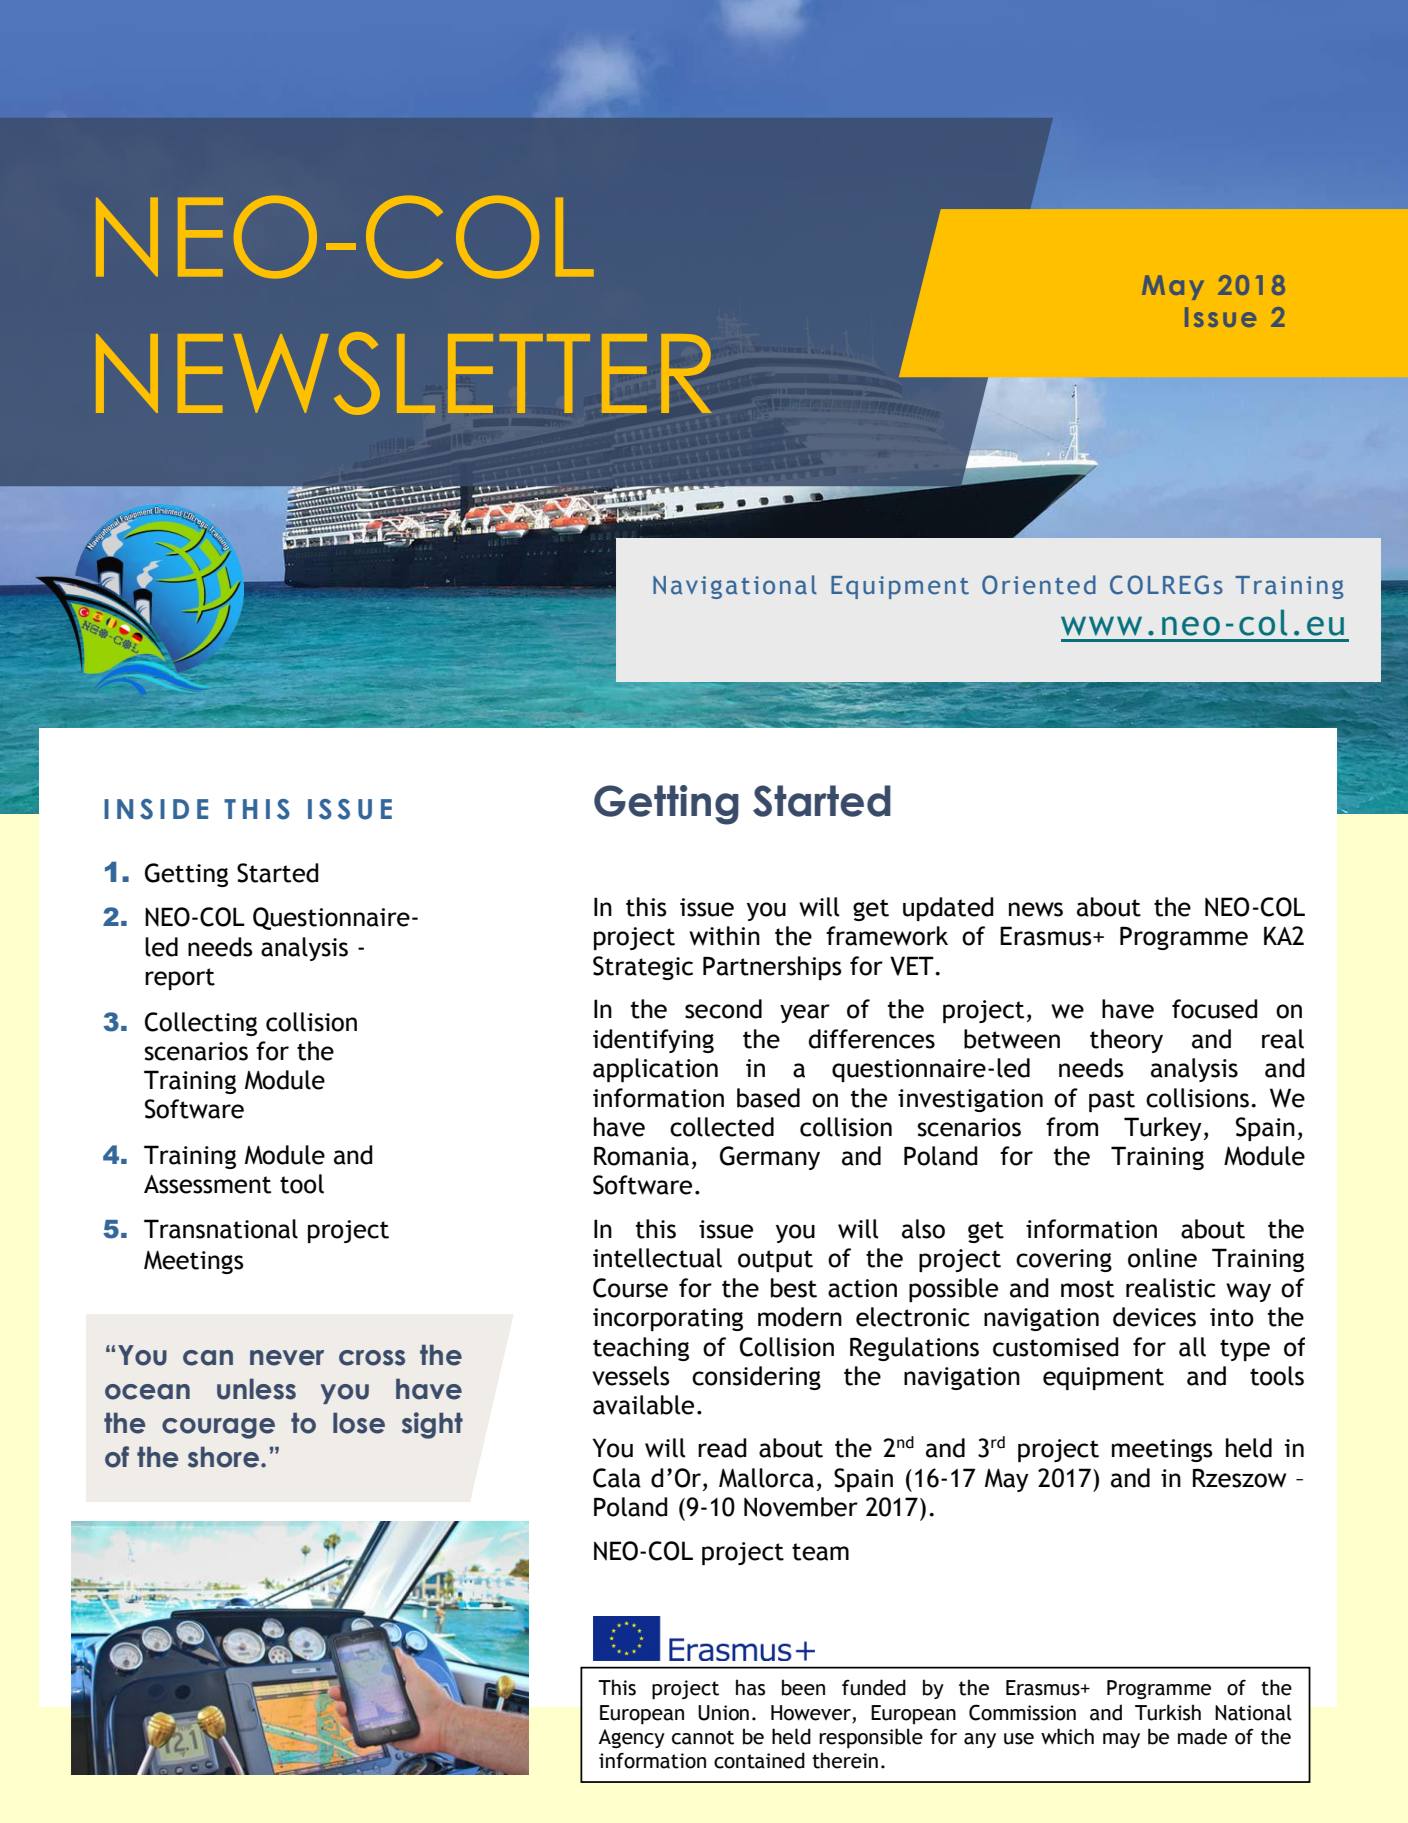 The width and height of the image is (1408, 1823). I want to click on Agency, so click(631, 1739).
